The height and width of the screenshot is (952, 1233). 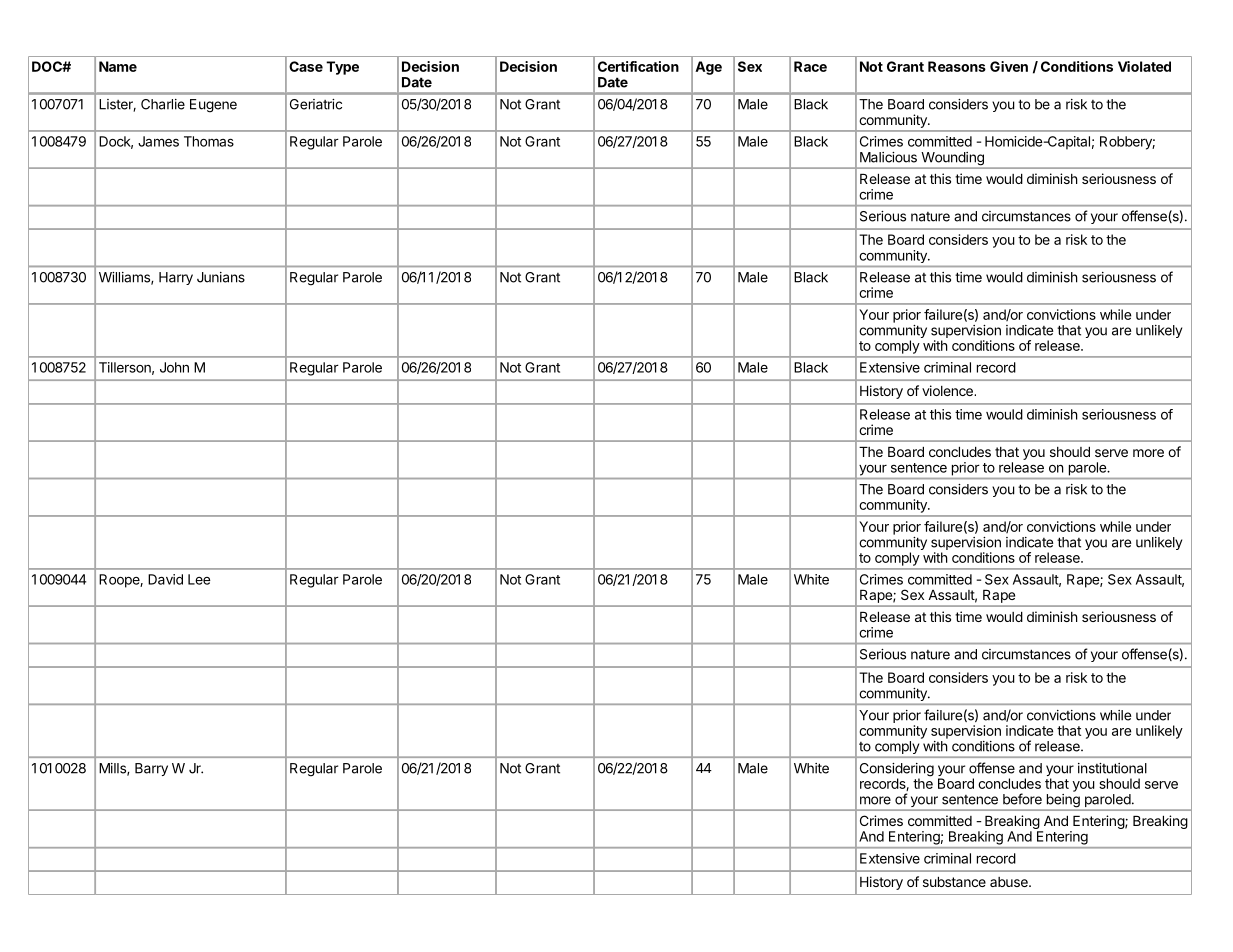 I want to click on substance, so click(x=954, y=882).
